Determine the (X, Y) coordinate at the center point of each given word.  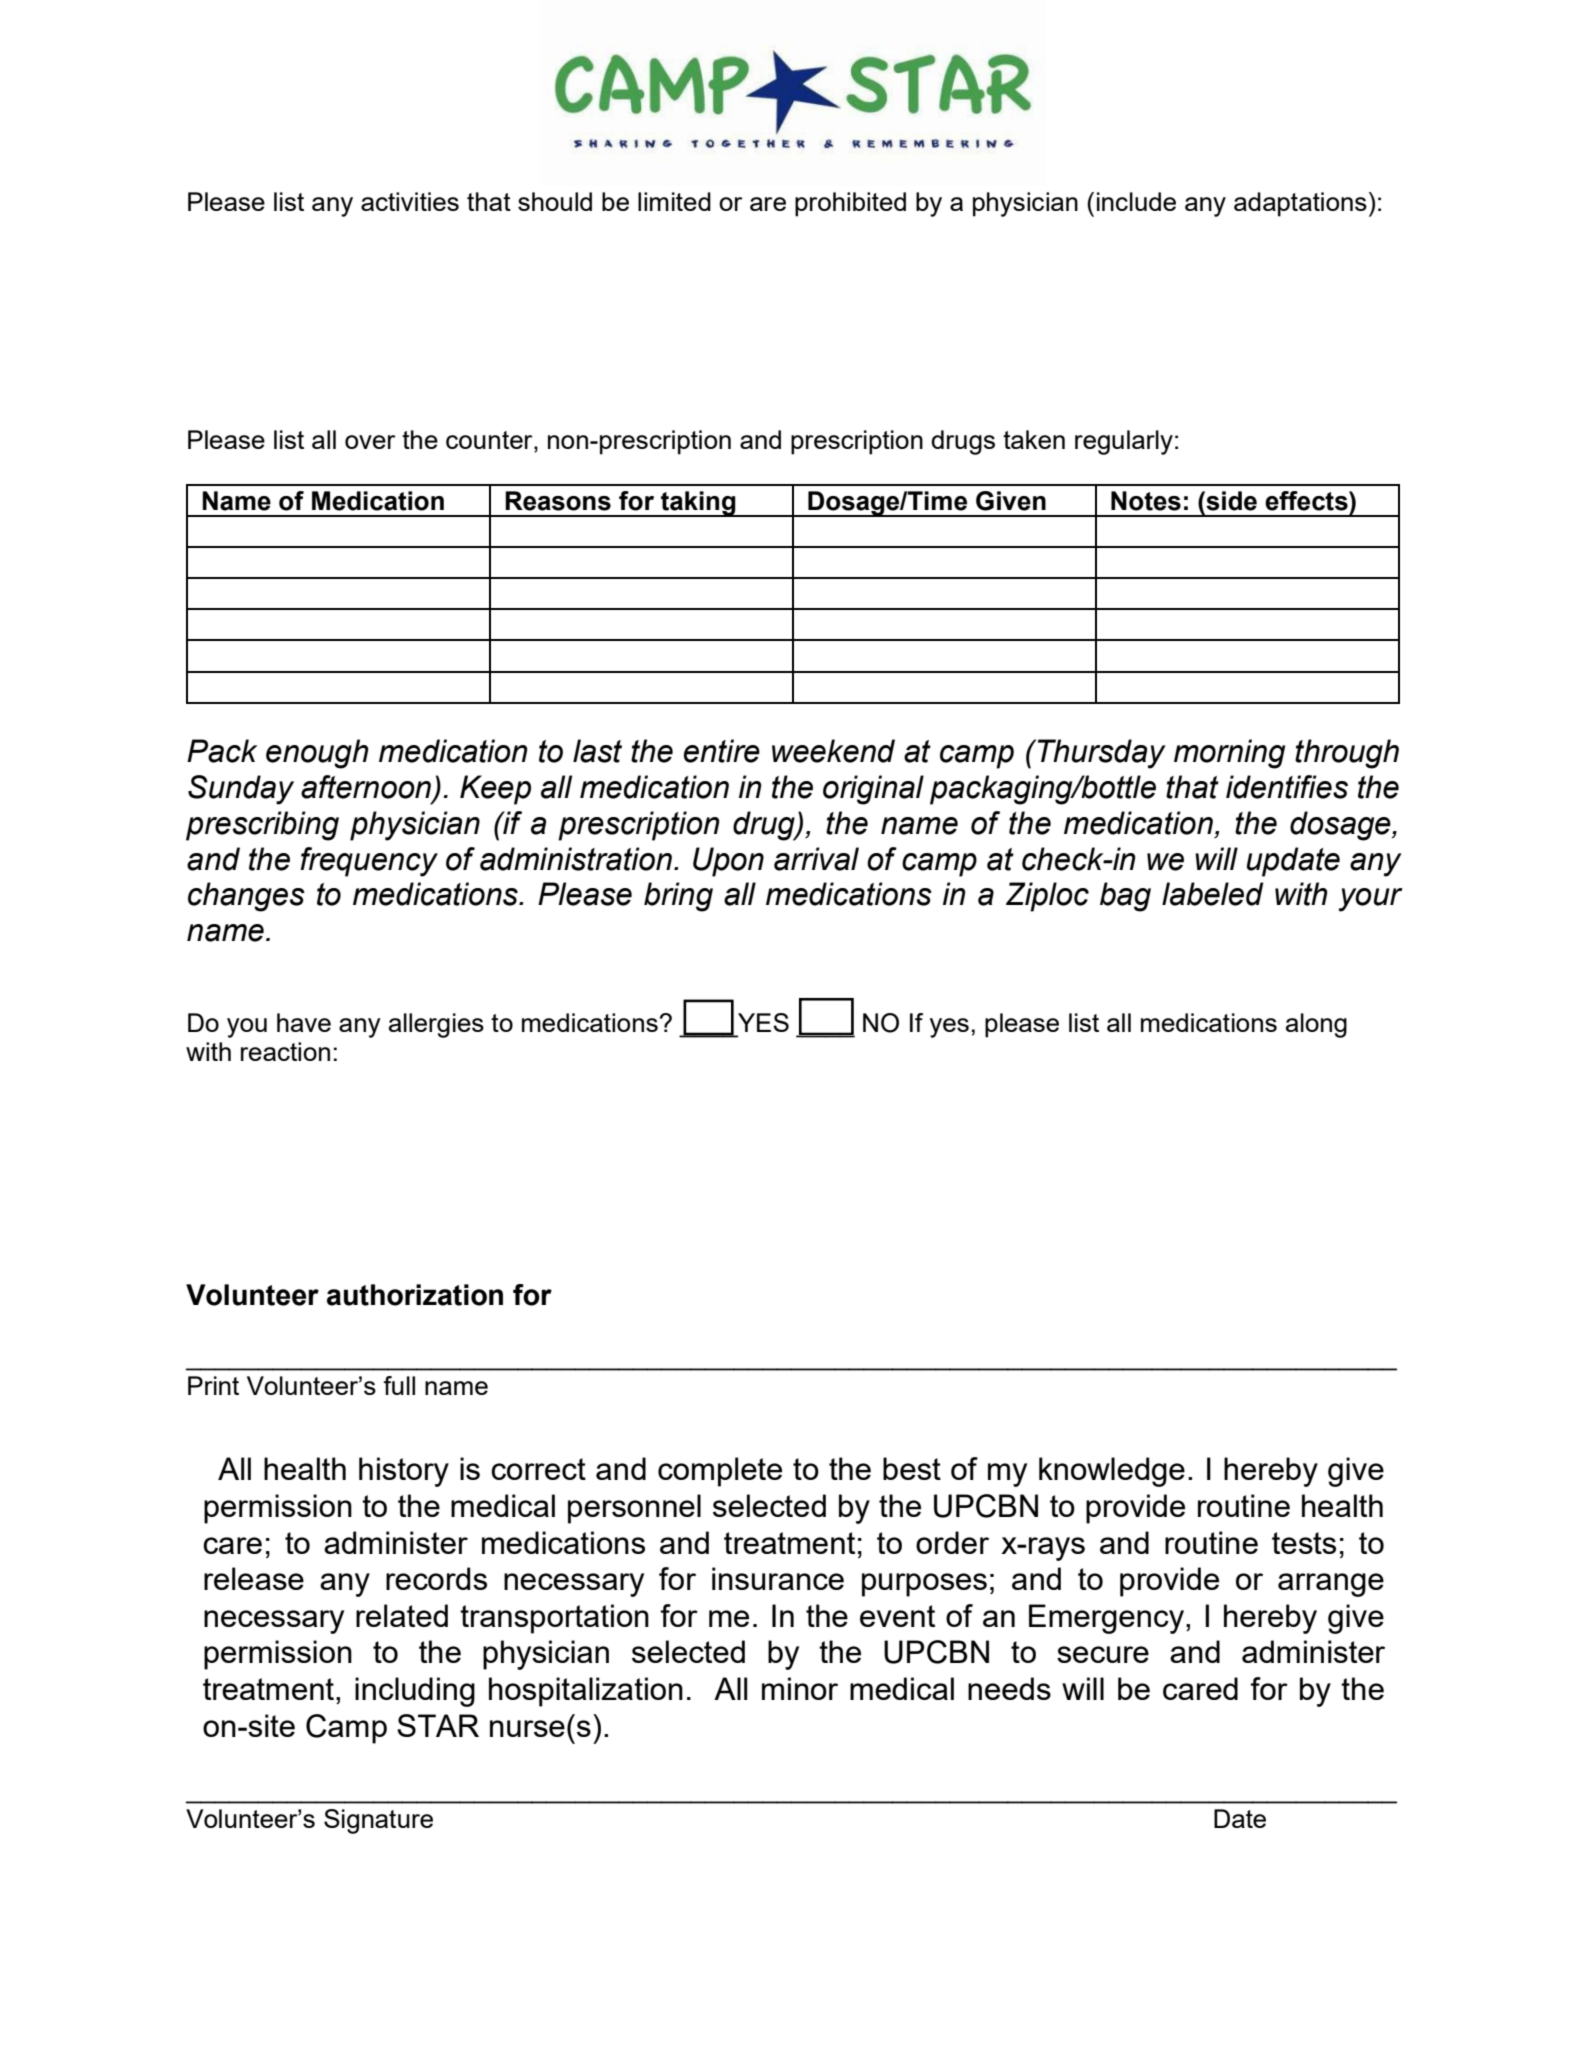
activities (410, 201)
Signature (378, 1821)
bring (678, 897)
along (1316, 1025)
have (304, 1022)
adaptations (1300, 204)
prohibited (850, 204)
